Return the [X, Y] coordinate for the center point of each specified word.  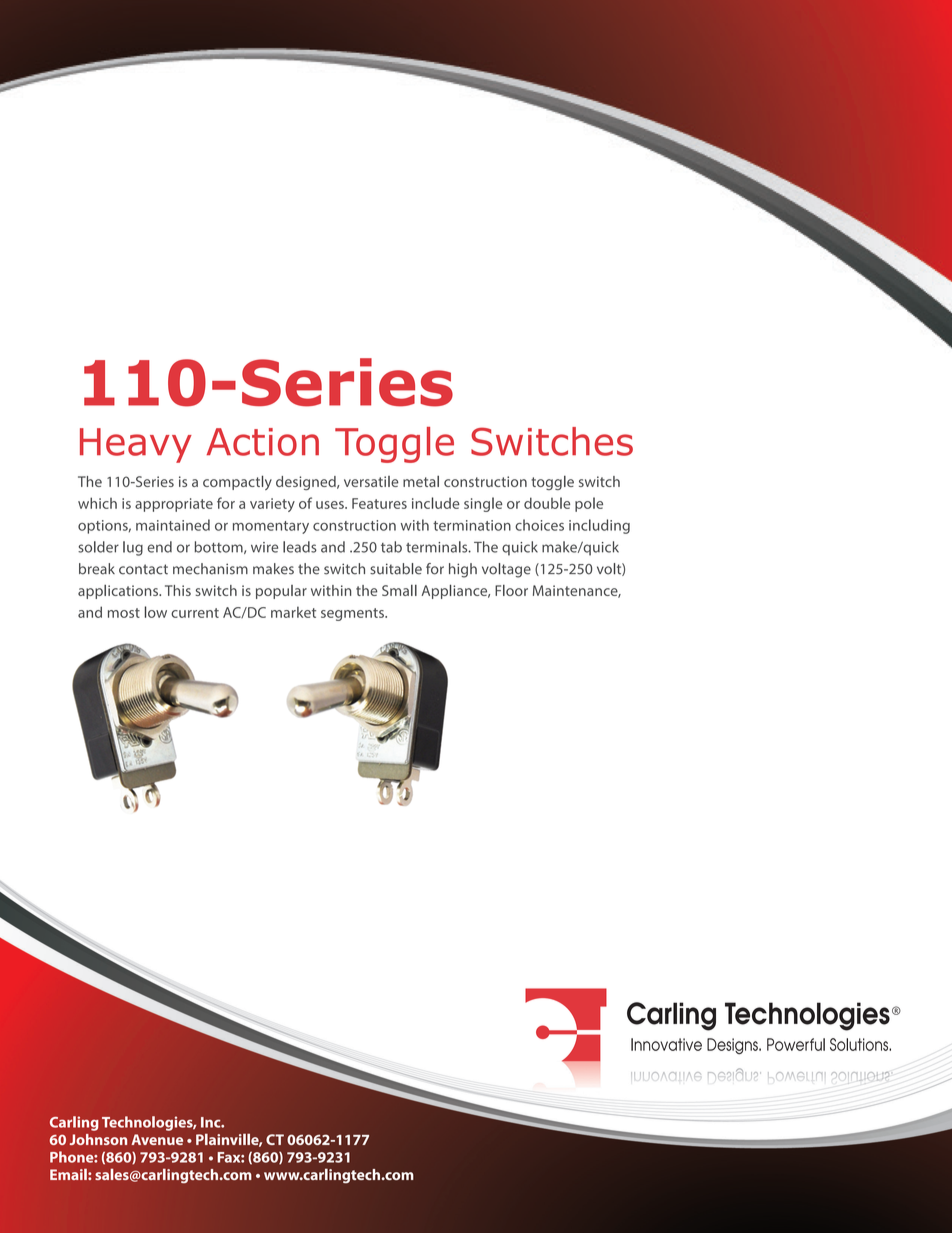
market [293, 612]
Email [69, 1174]
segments [353, 614]
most [124, 613]
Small [399, 590]
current [195, 613]
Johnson [98, 1139]
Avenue [157, 1139]
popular [281, 592]
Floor [511, 590]
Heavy [136, 445]
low [156, 612]
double [547, 503]
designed [307, 483]
